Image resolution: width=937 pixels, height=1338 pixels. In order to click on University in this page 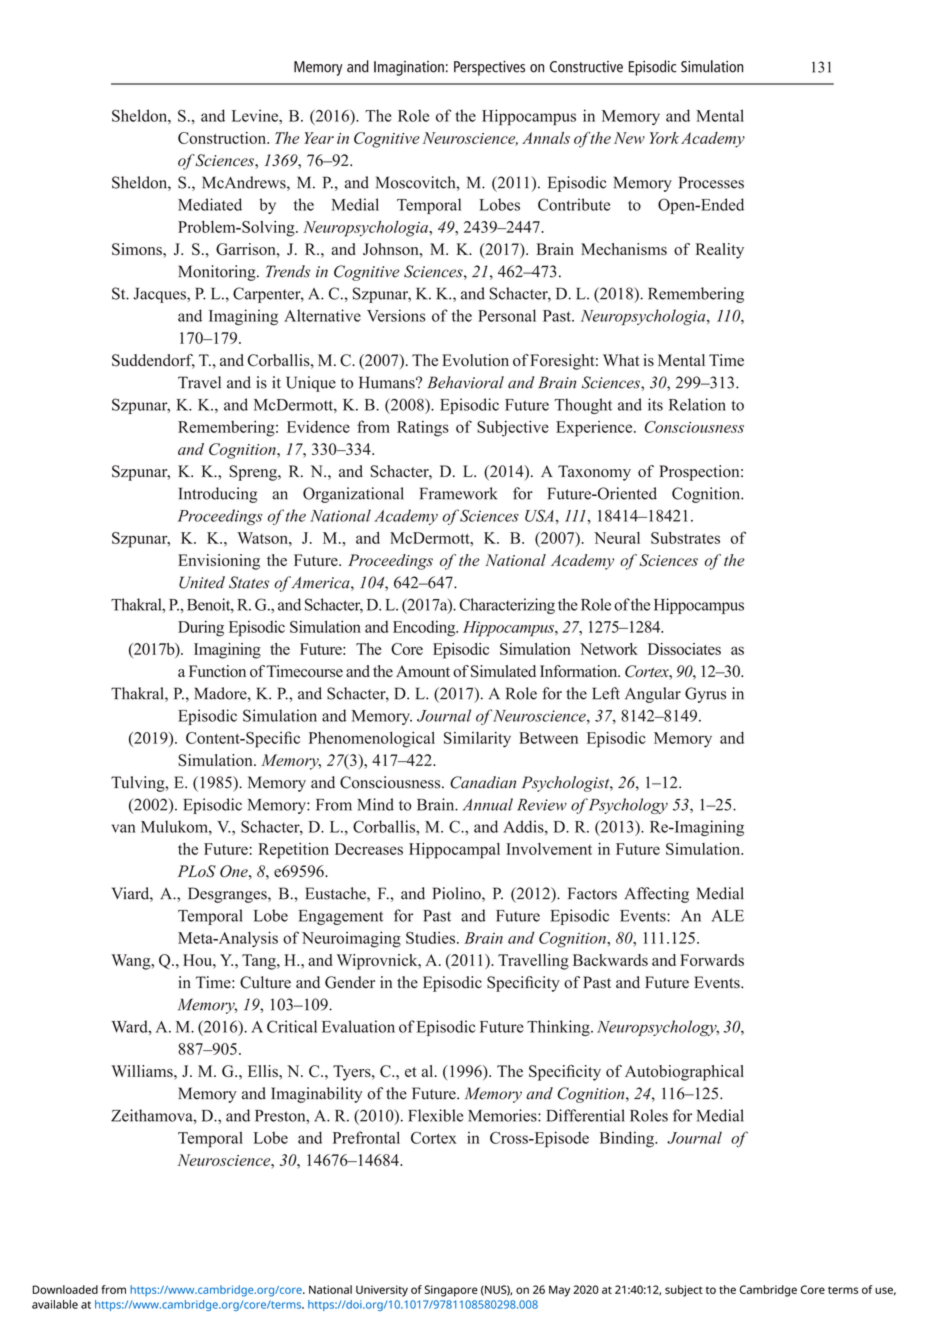, I will do `click(382, 1291)`.
